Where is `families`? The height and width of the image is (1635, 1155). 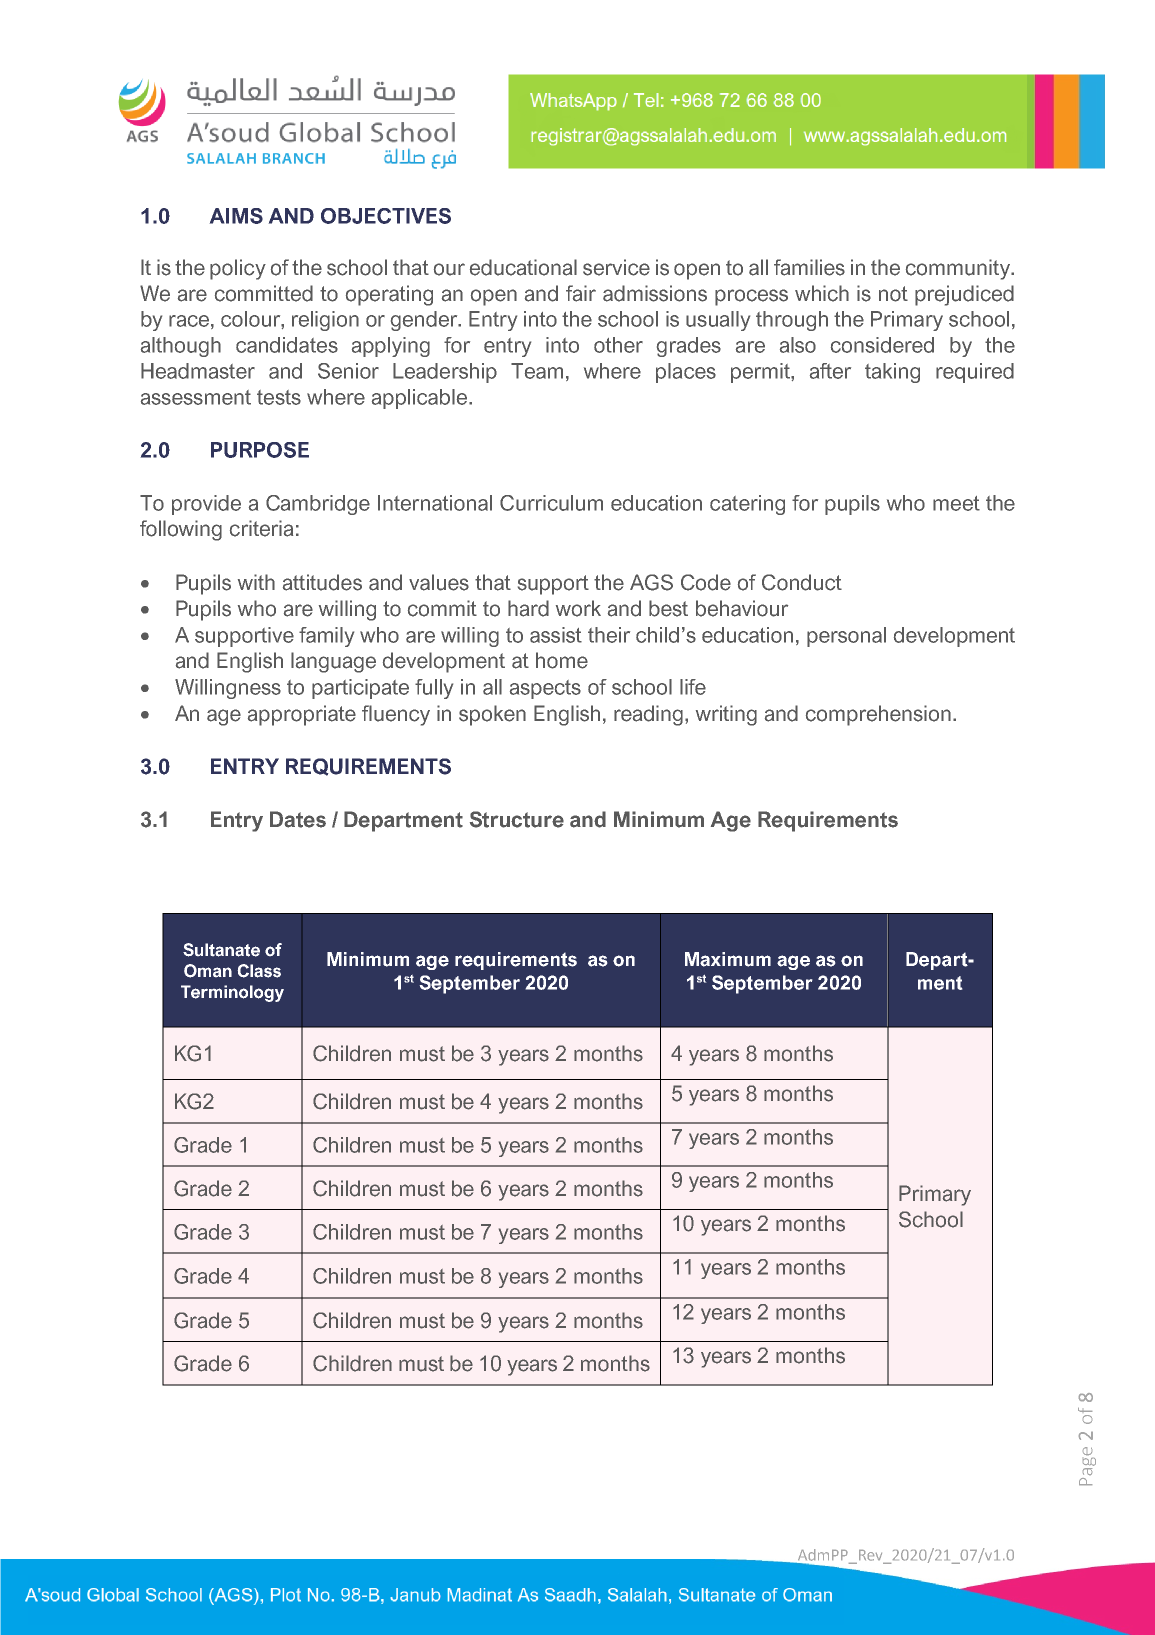
families is located at coordinates (809, 267).
